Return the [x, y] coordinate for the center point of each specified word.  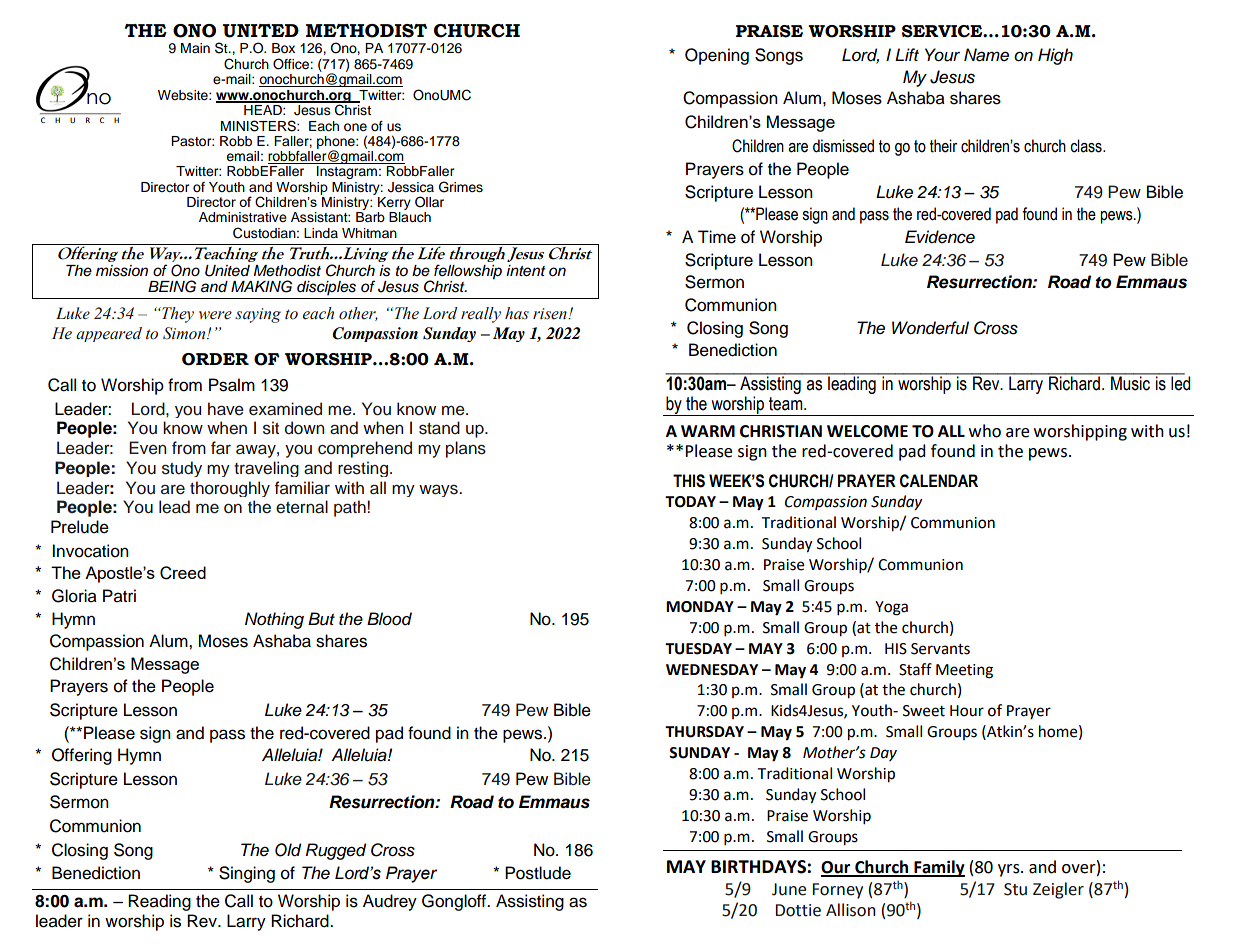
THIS [689, 481]
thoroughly [230, 489]
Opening [717, 56]
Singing [247, 874]
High [1055, 56]
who [985, 431]
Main [195, 48]
